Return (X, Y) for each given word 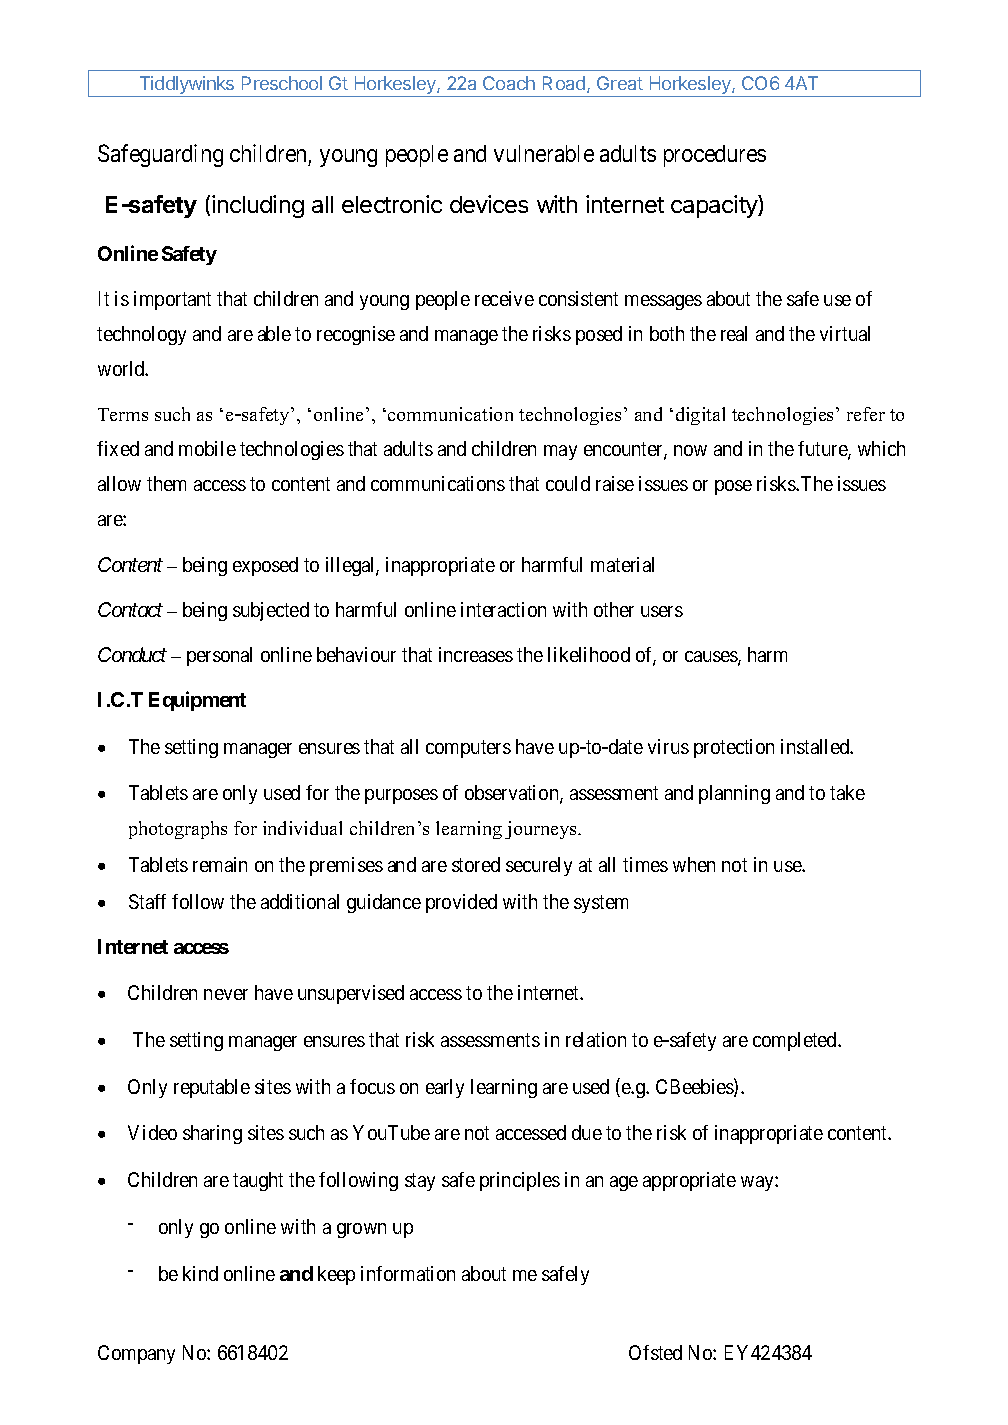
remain (220, 864)
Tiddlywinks (187, 86)
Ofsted (655, 1352)
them (166, 483)
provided (461, 903)
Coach (509, 83)
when (694, 864)
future (823, 450)
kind (200, 1273)
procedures (715, 156)
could (568, 483)
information (408, 1273)
